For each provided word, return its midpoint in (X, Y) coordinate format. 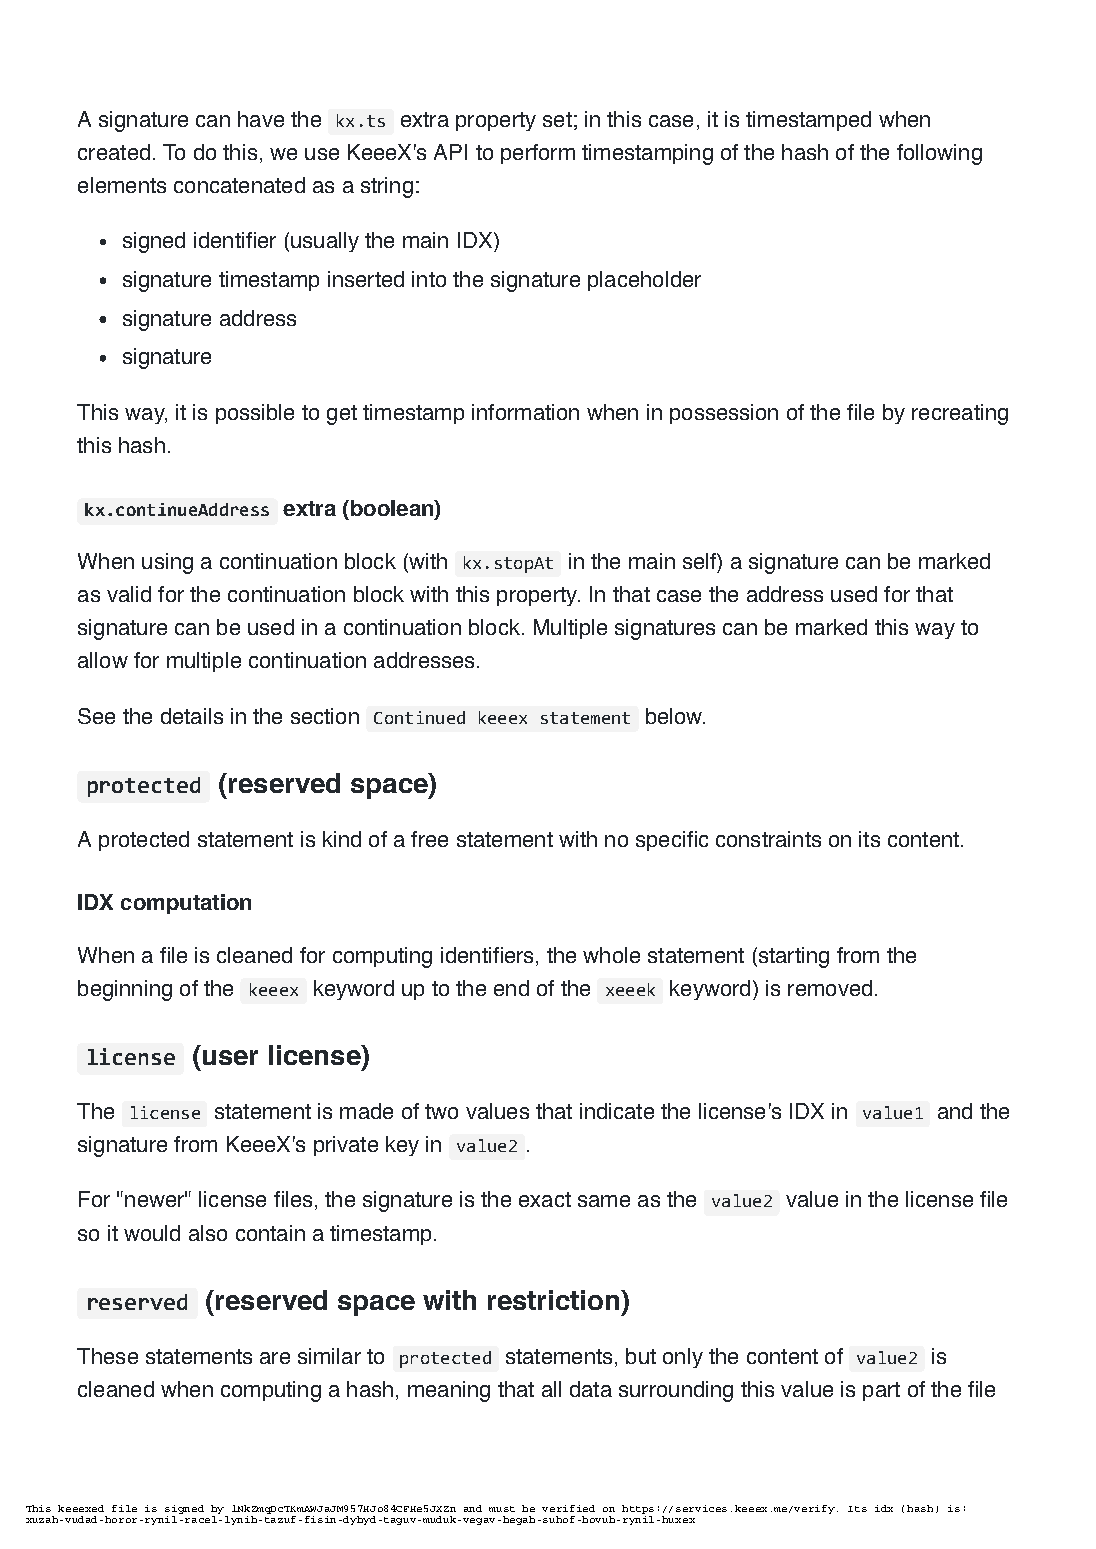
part (881, 1391)
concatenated (239, 185)
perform (538, 154)
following (939, 154)
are (275, 1358)
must (502, 1509)
